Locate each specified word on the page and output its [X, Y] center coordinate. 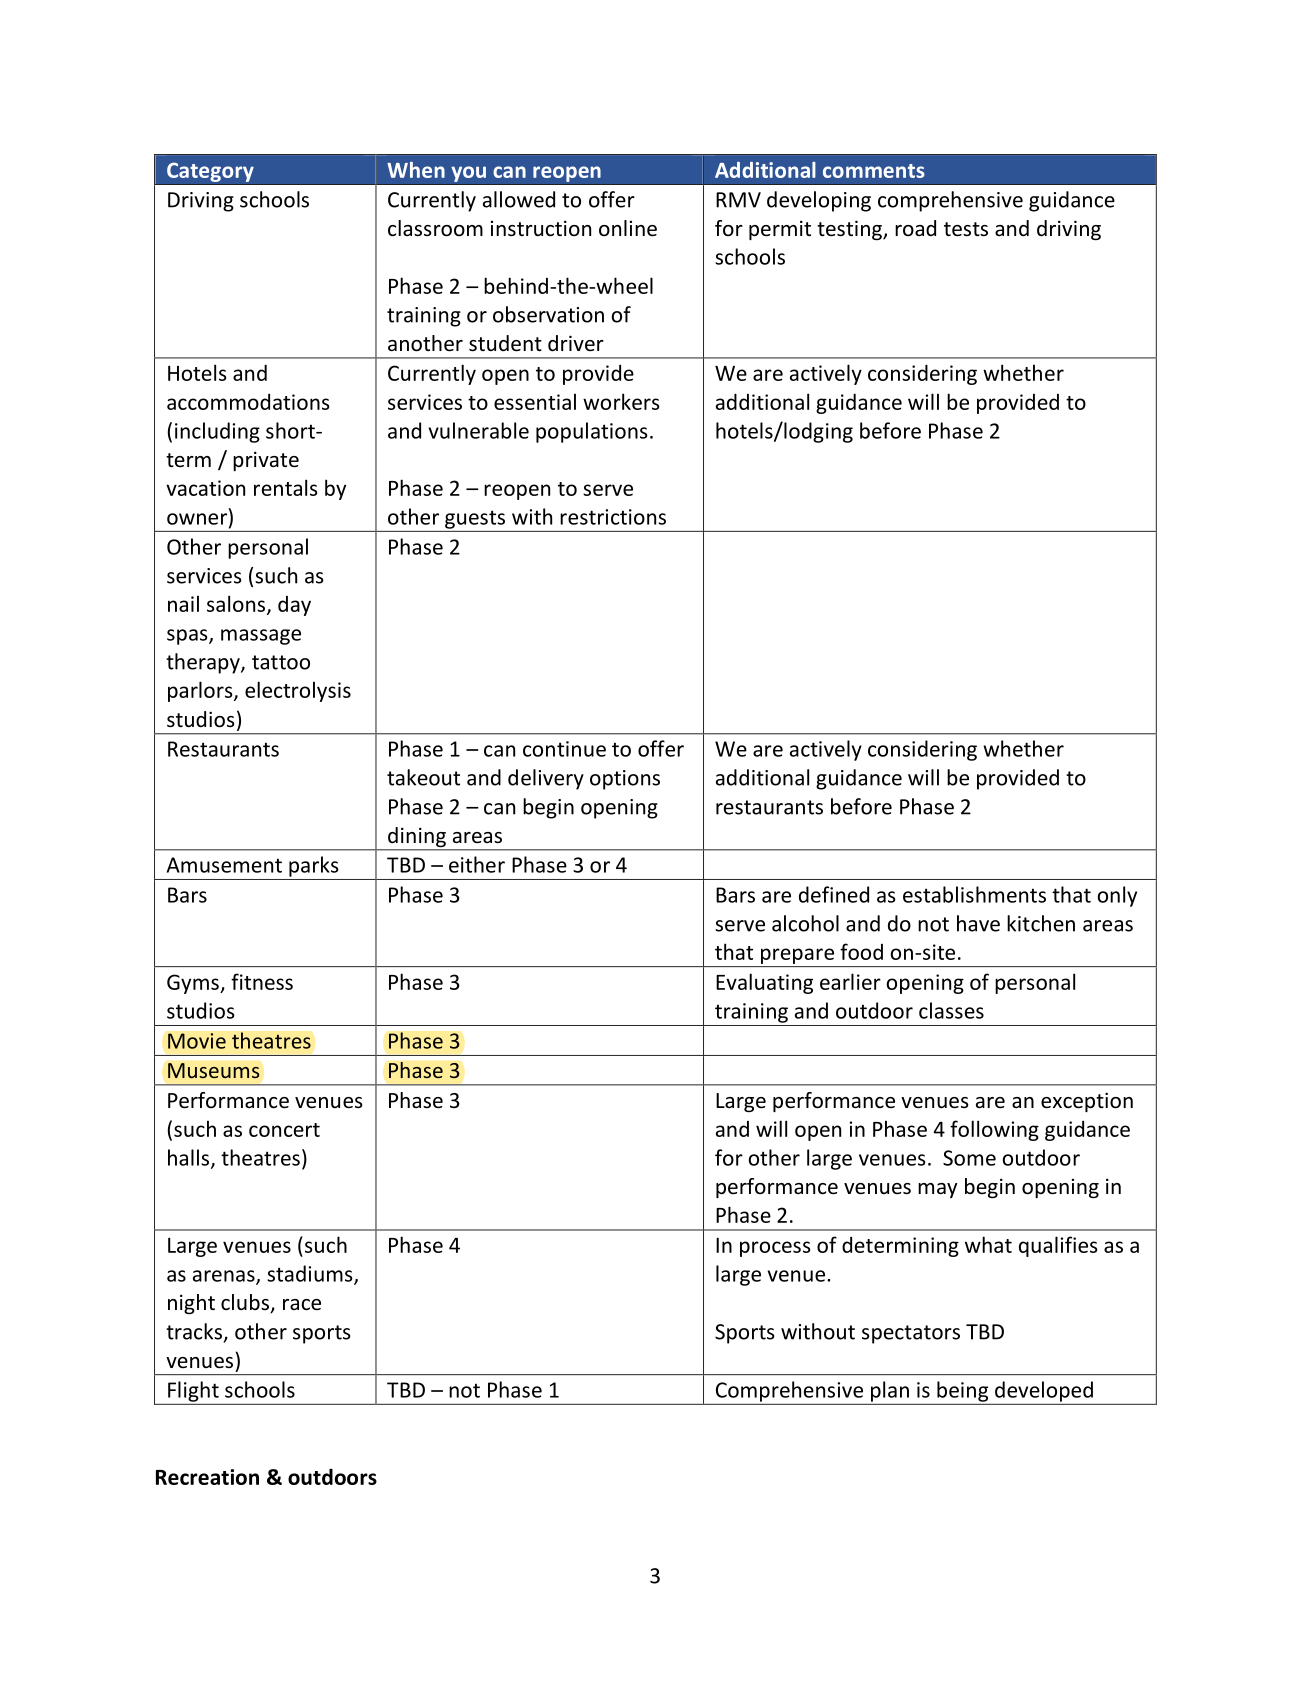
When [416, 170]
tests [966, 229]
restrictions [613, 517]
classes [951, 1010]
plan [890, 1391]
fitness [262, 981]
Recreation [207, 1477]
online [628, 228]
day [294, 606]
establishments [974, 894]
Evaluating [764, 983]
